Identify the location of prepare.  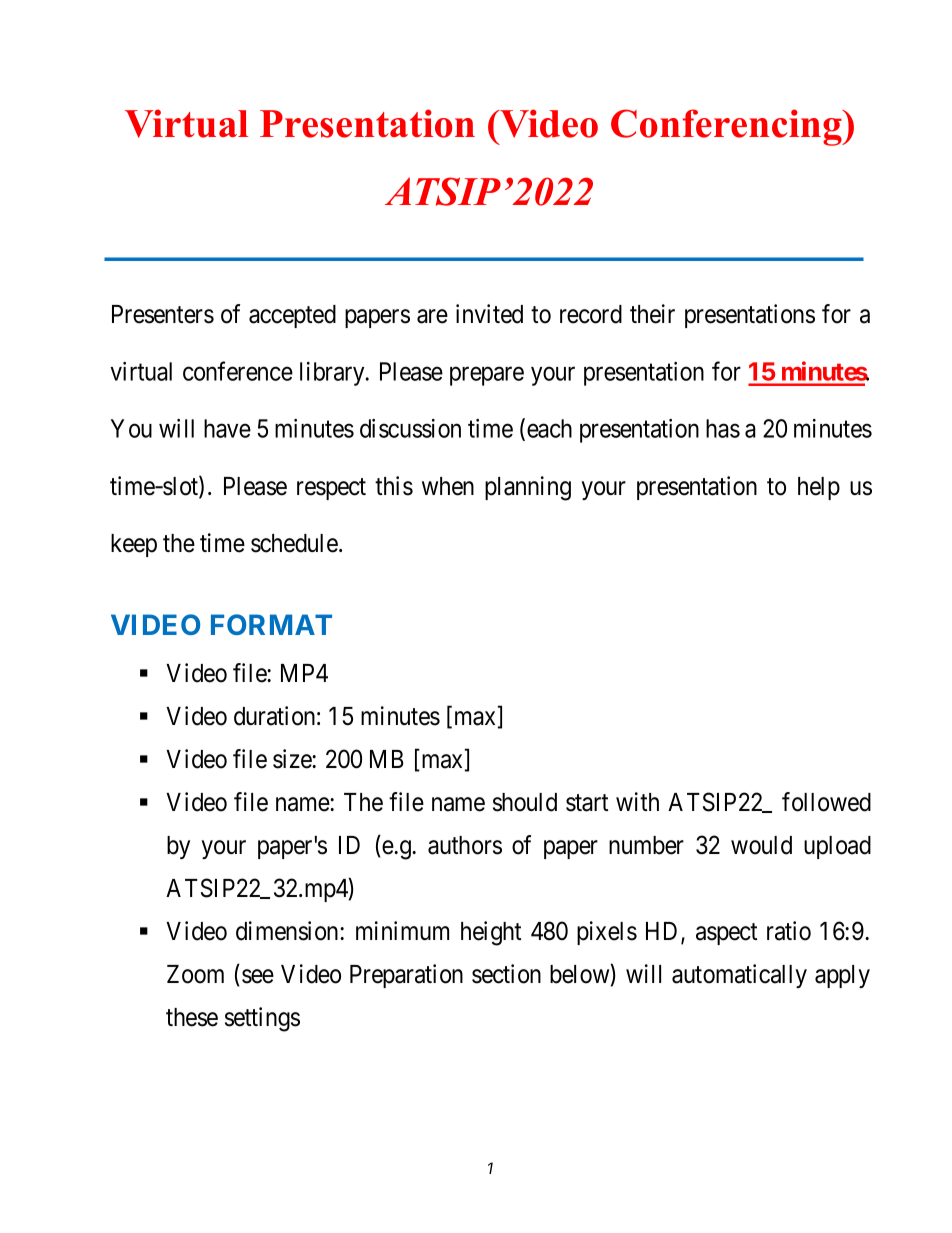
(487, 376).
